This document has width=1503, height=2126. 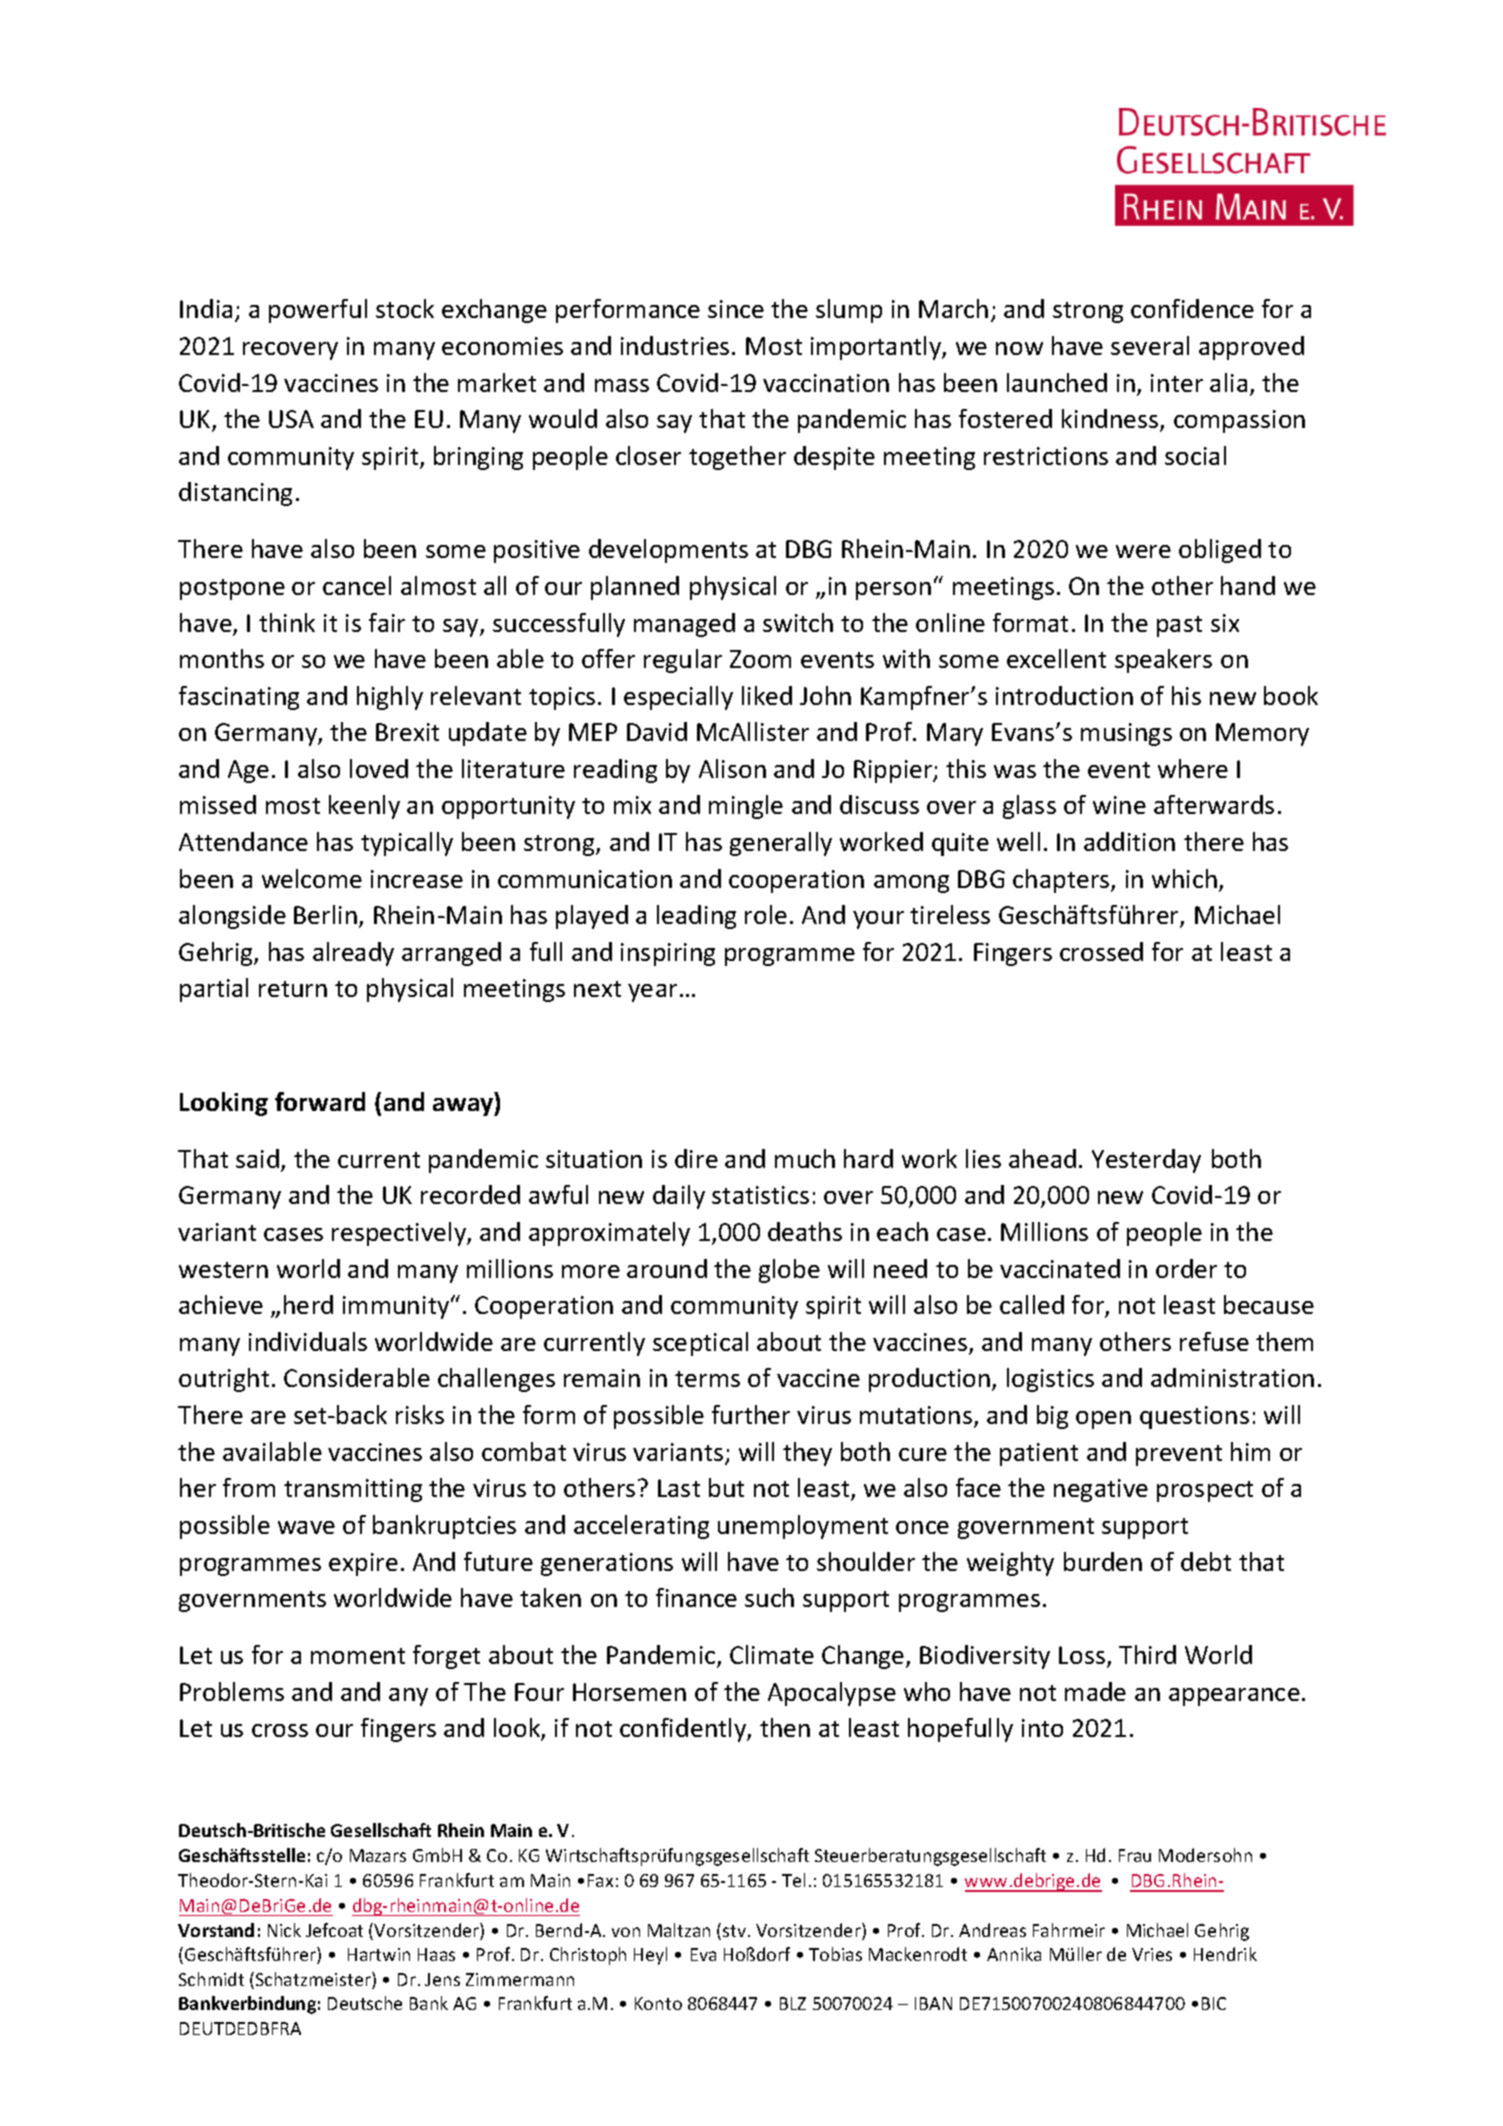 I want to click on Tobias, so click(x=835, y=1954).
